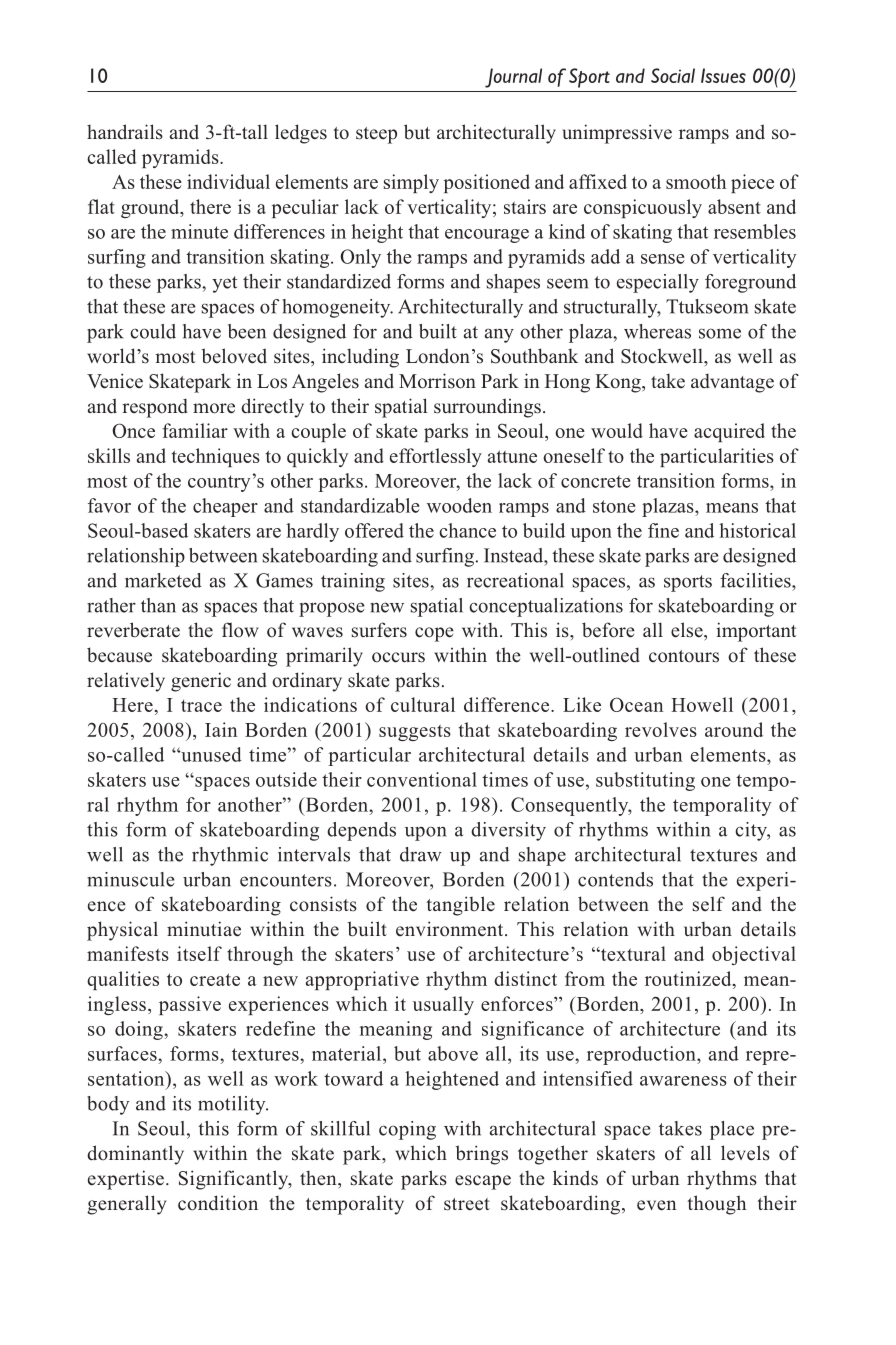  I want to click on cope, so click(434, 634).
